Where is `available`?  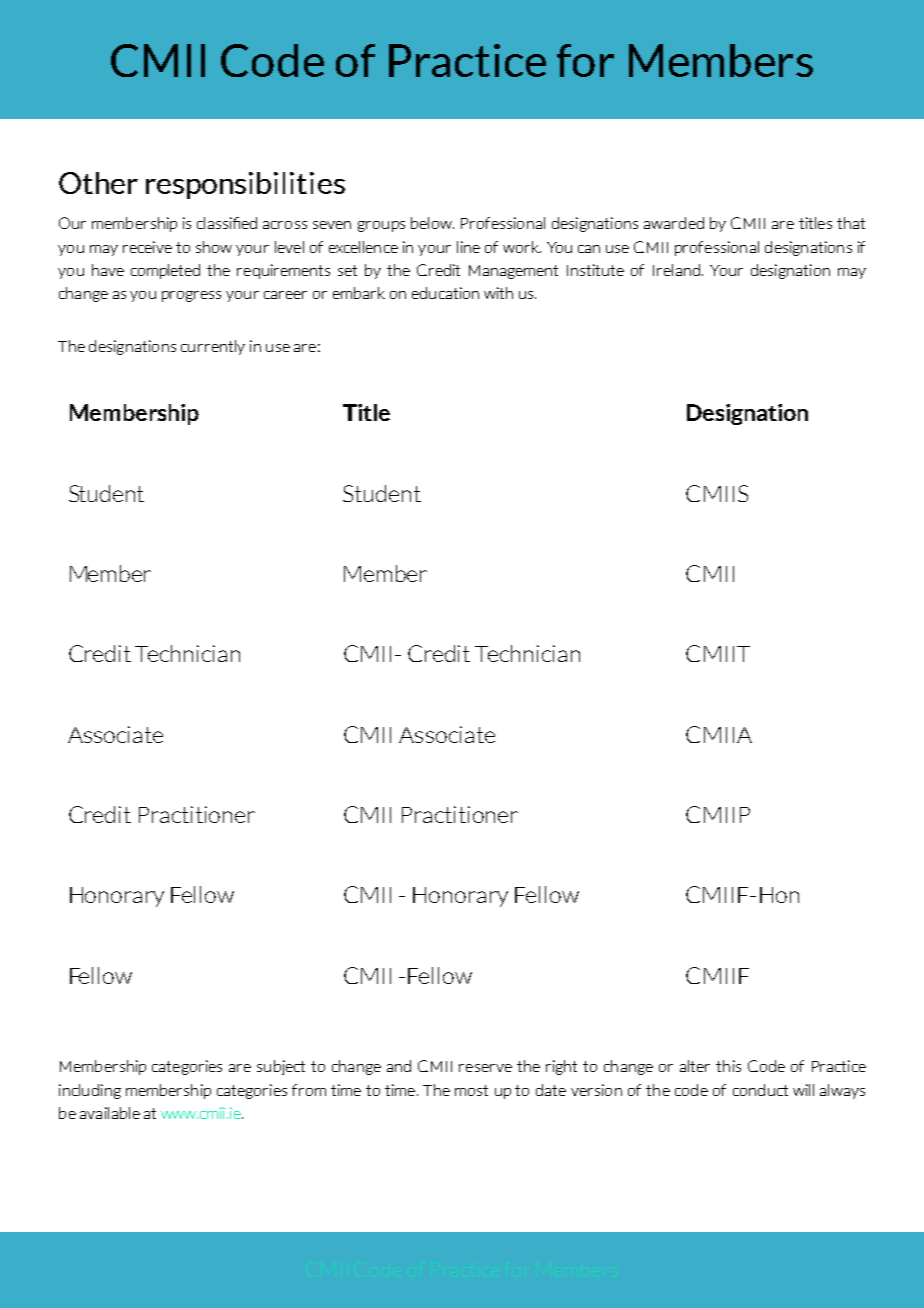 available is located at coordinates (110, 1113).
